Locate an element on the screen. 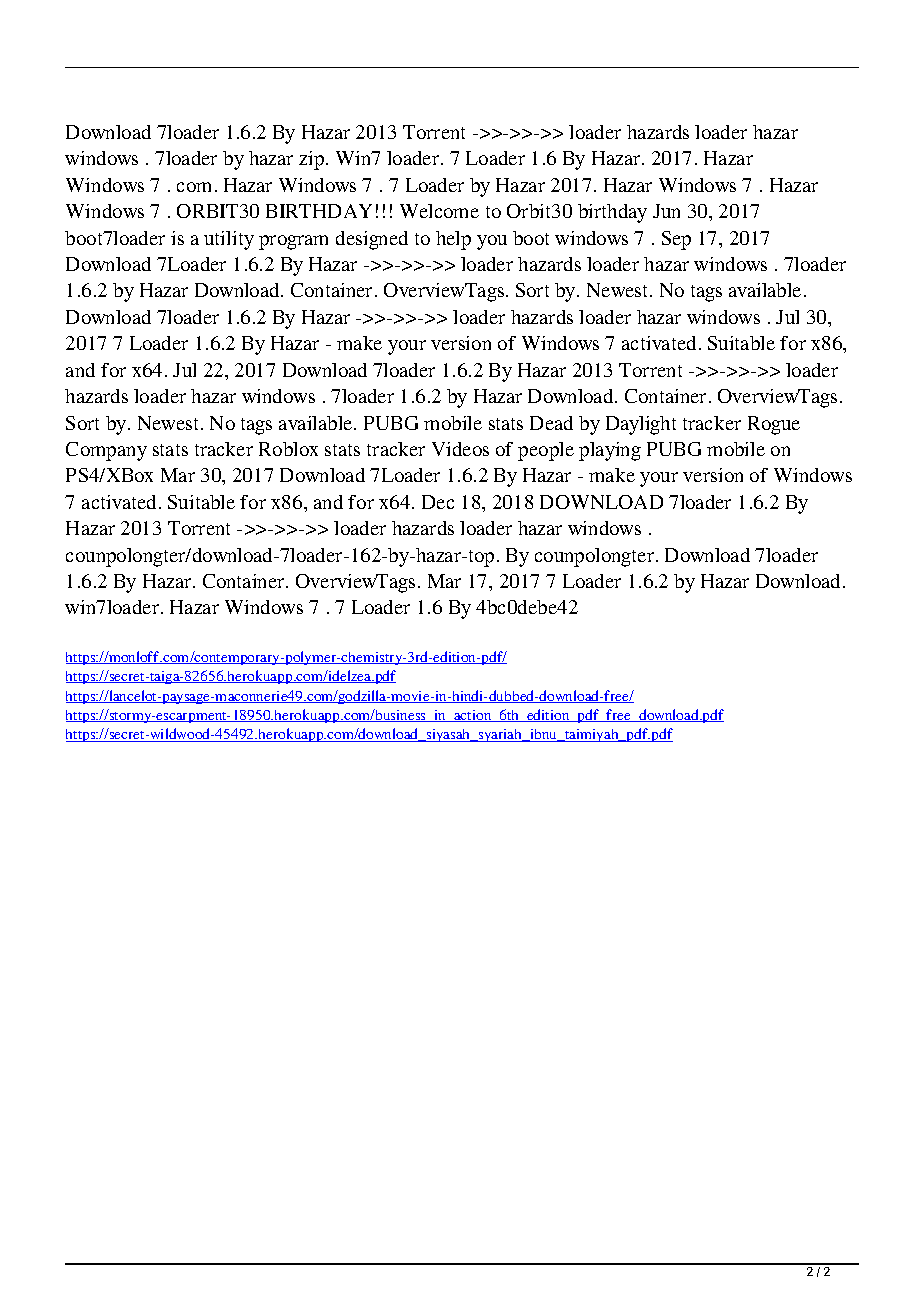  Dec is located at coordinates (438, 502).
